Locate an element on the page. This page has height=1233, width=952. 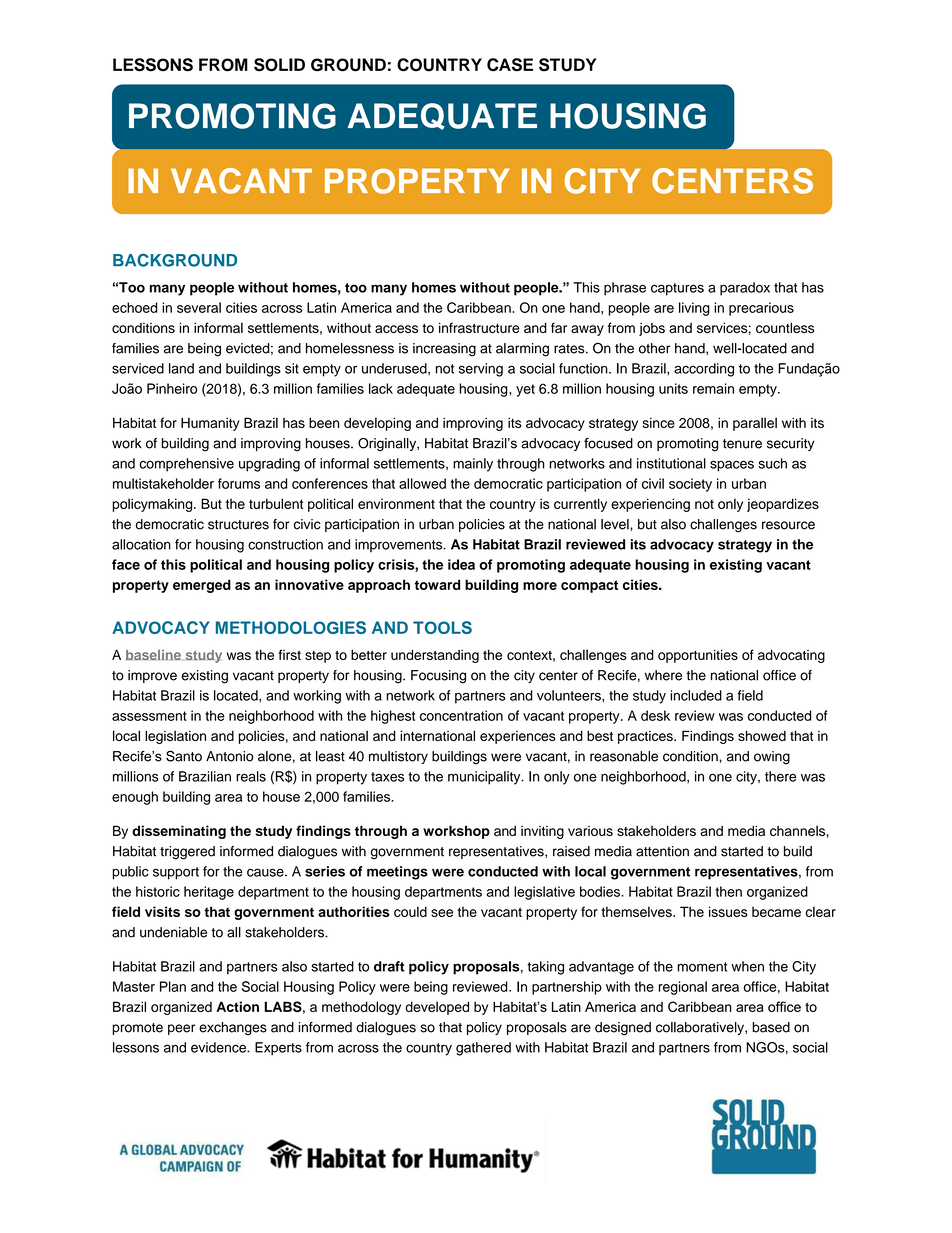
infrastructure is located at coordinates (479, 327).
